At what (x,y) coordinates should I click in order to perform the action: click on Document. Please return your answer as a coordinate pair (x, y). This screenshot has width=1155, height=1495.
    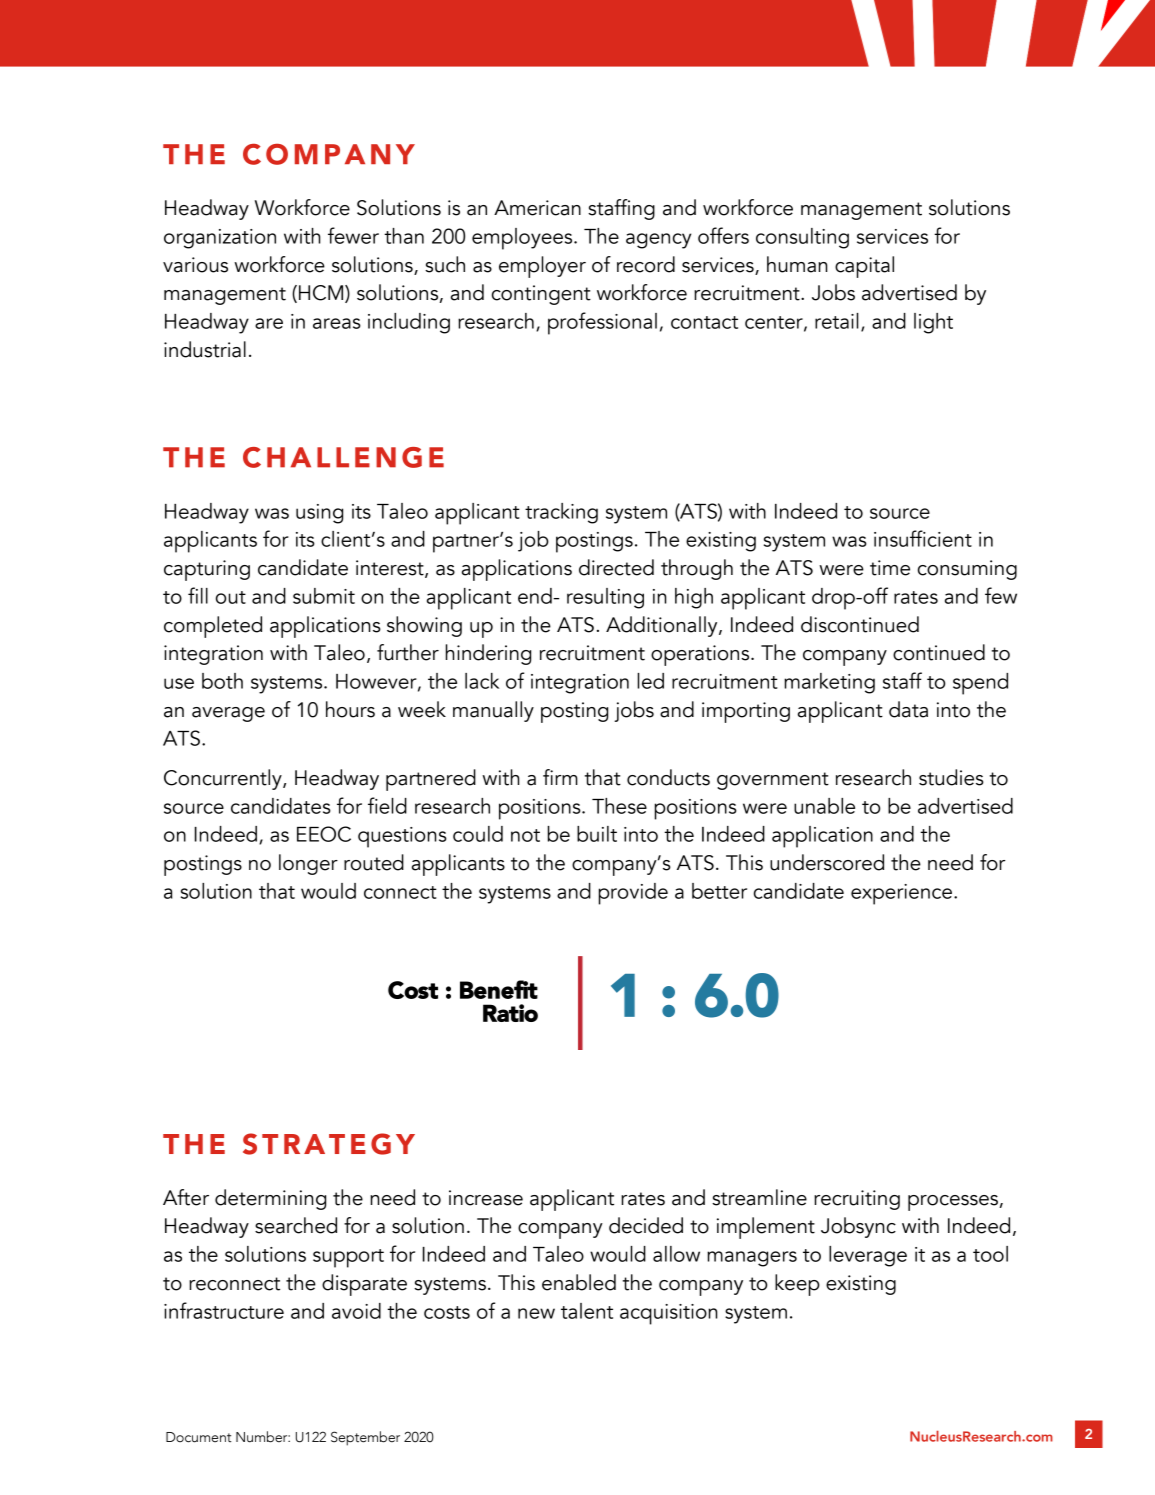
    Looking at the image, I should click on (199, 1437).
